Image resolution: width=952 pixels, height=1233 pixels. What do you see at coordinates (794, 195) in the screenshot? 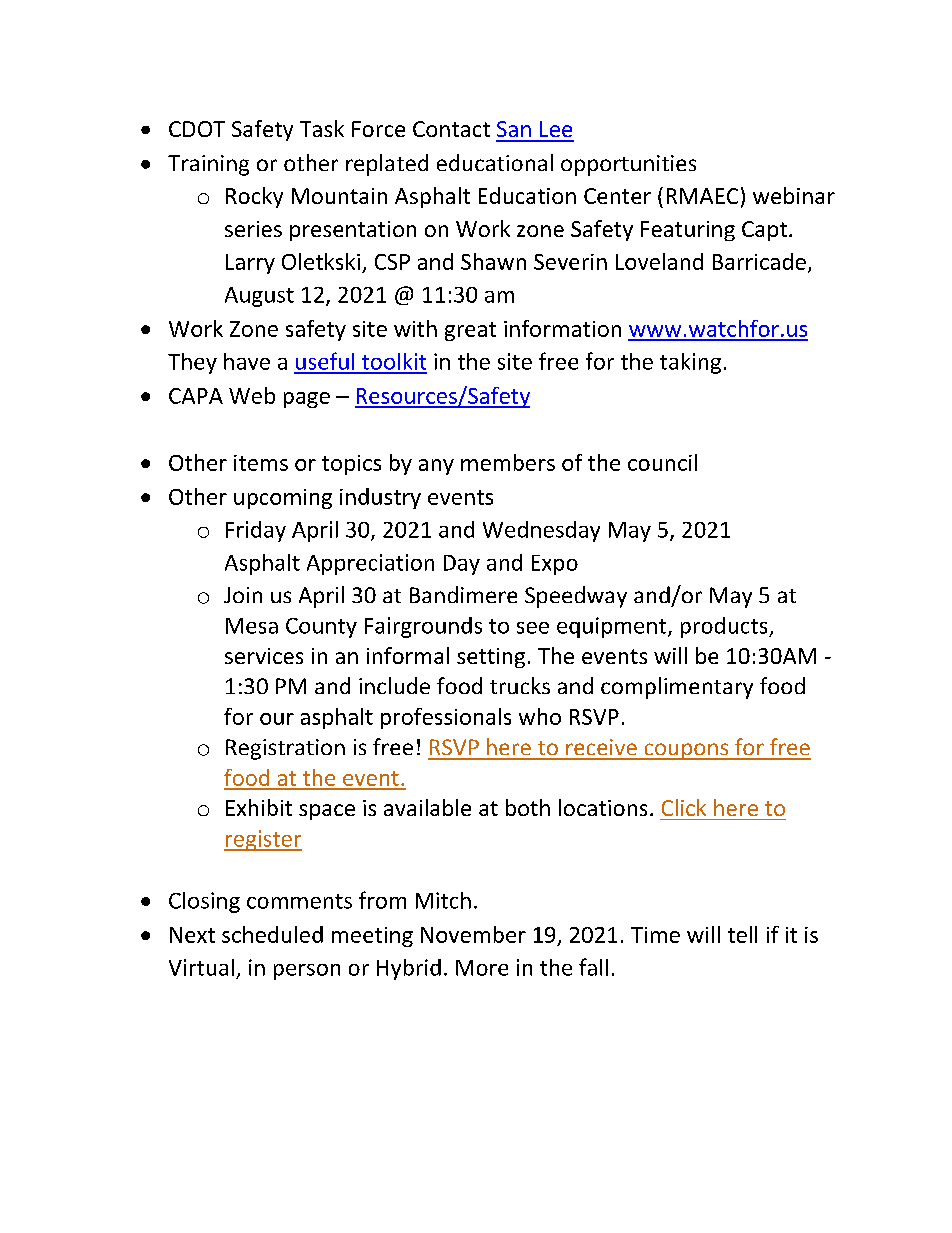
I see `webinar` at bounding box center [794, 195].
